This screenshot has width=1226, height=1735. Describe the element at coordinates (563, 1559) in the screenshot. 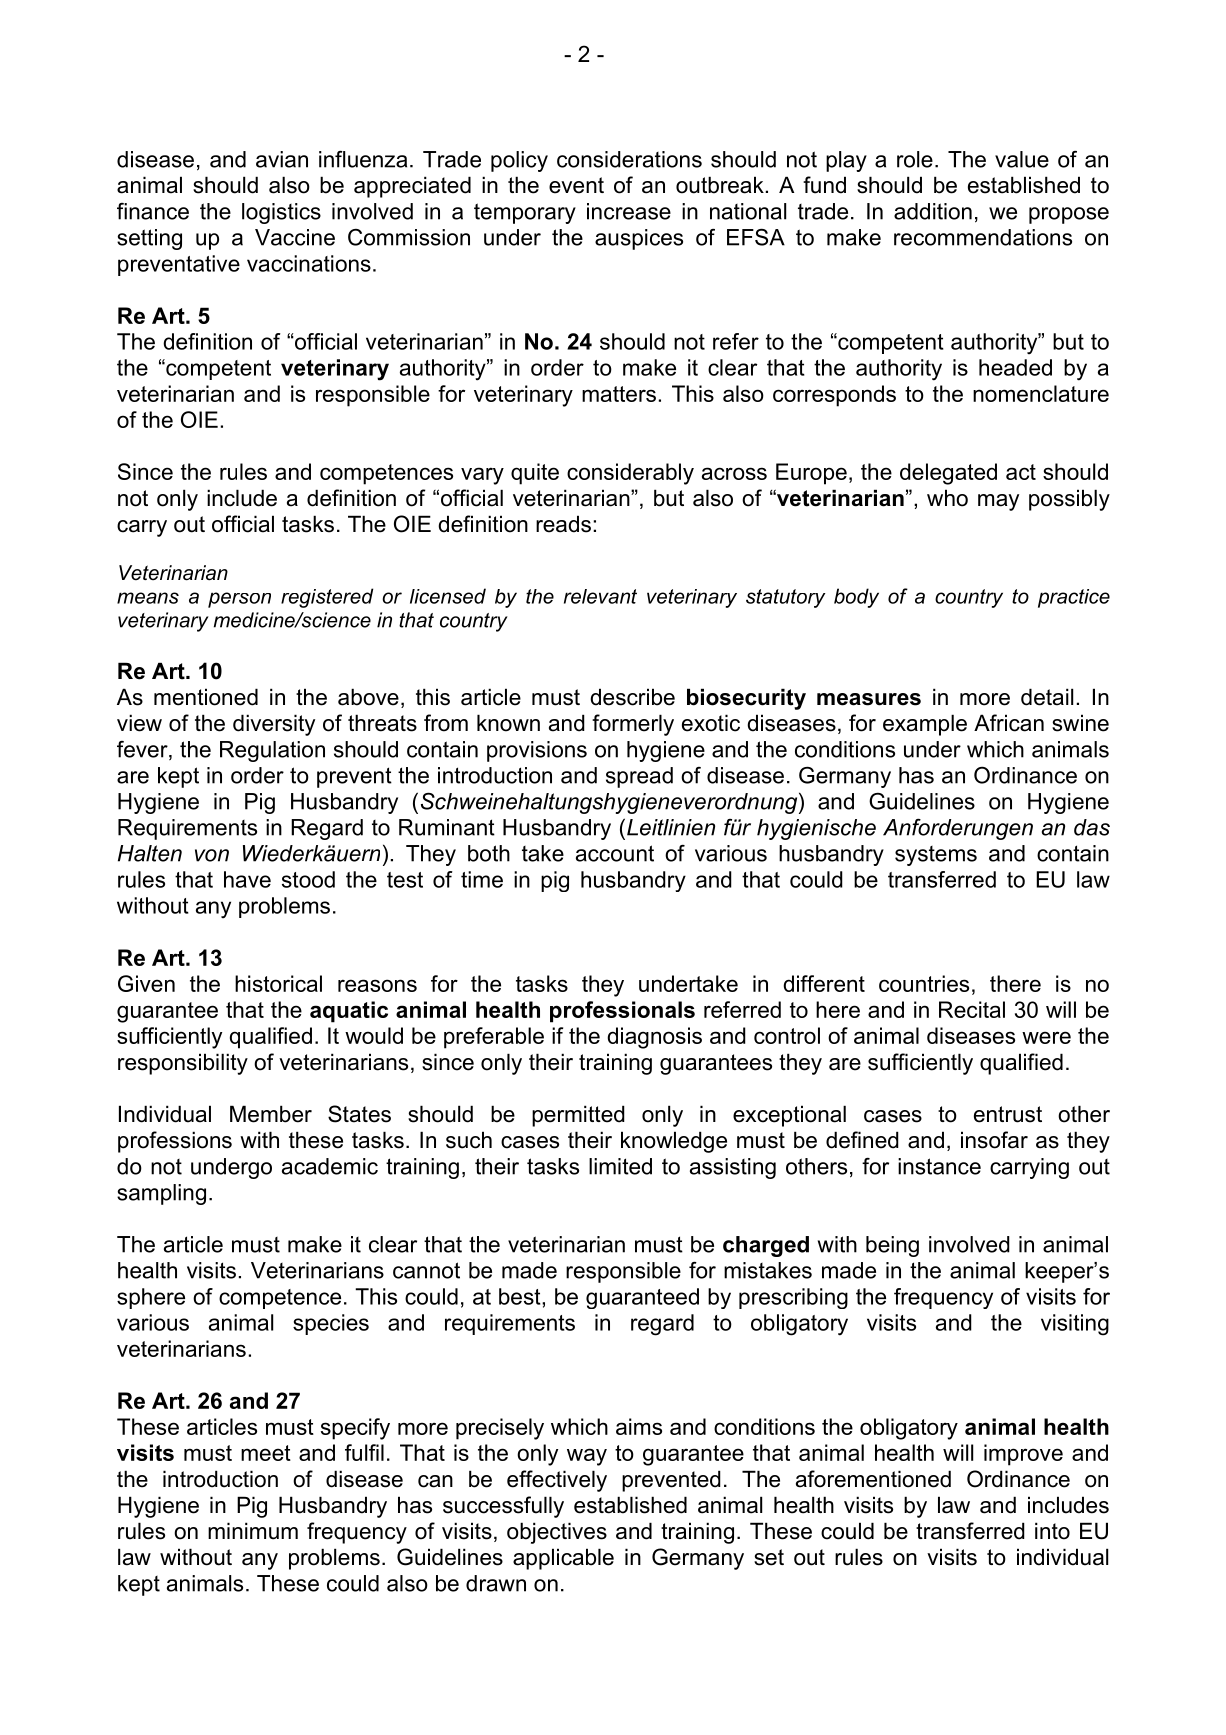

I see `applicable` at that location.
